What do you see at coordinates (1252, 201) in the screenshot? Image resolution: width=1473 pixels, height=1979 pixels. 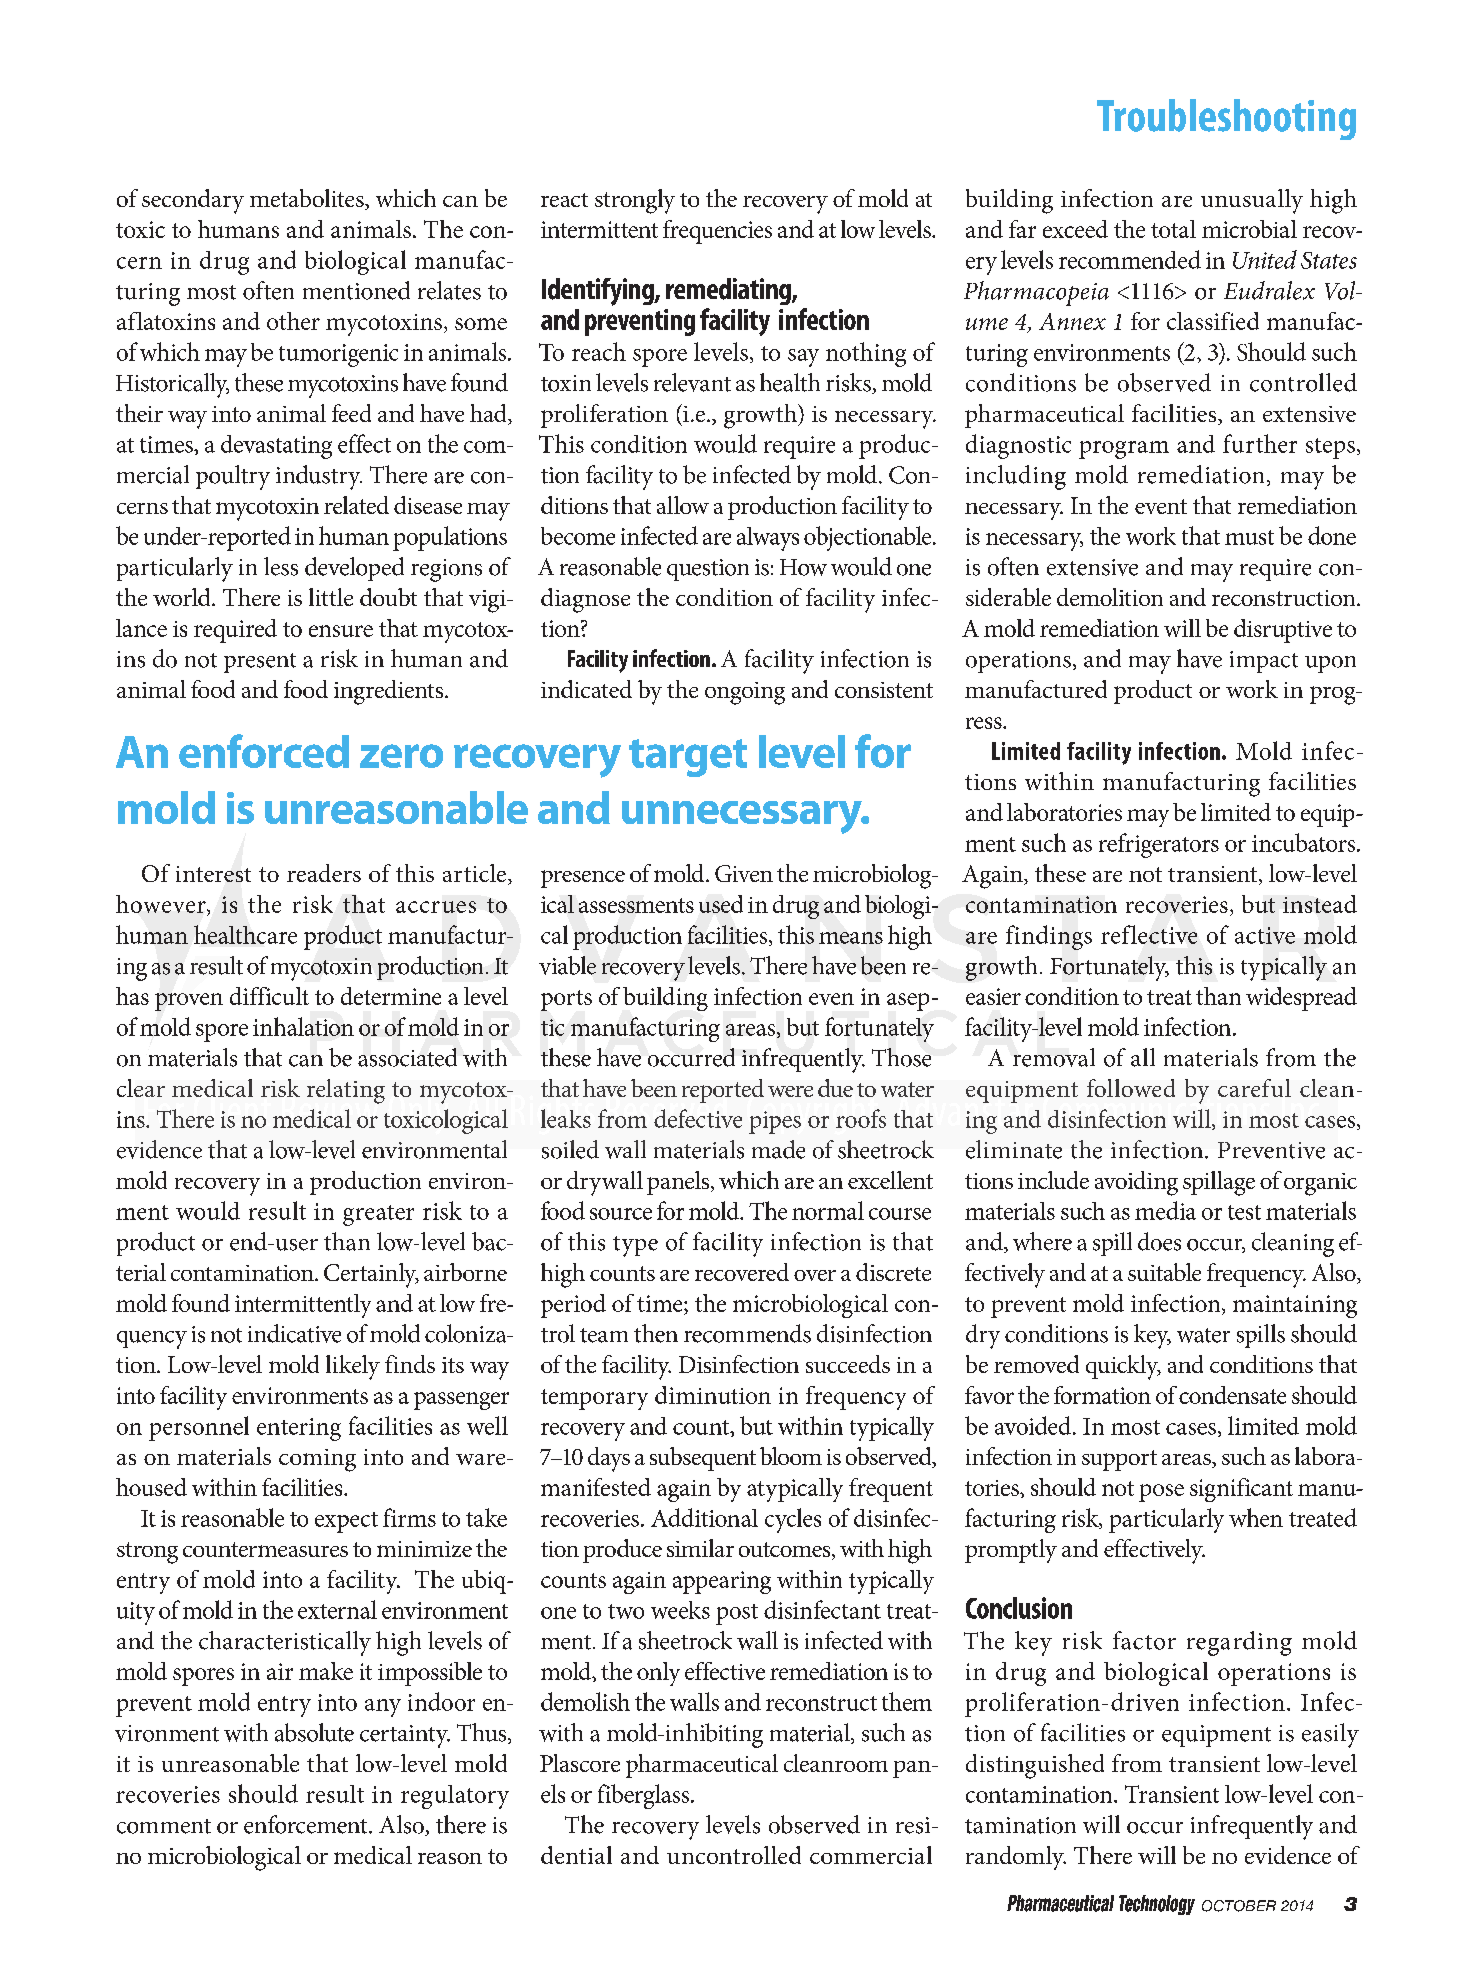 I see `unusually` at bounding box center [1252, 201].
